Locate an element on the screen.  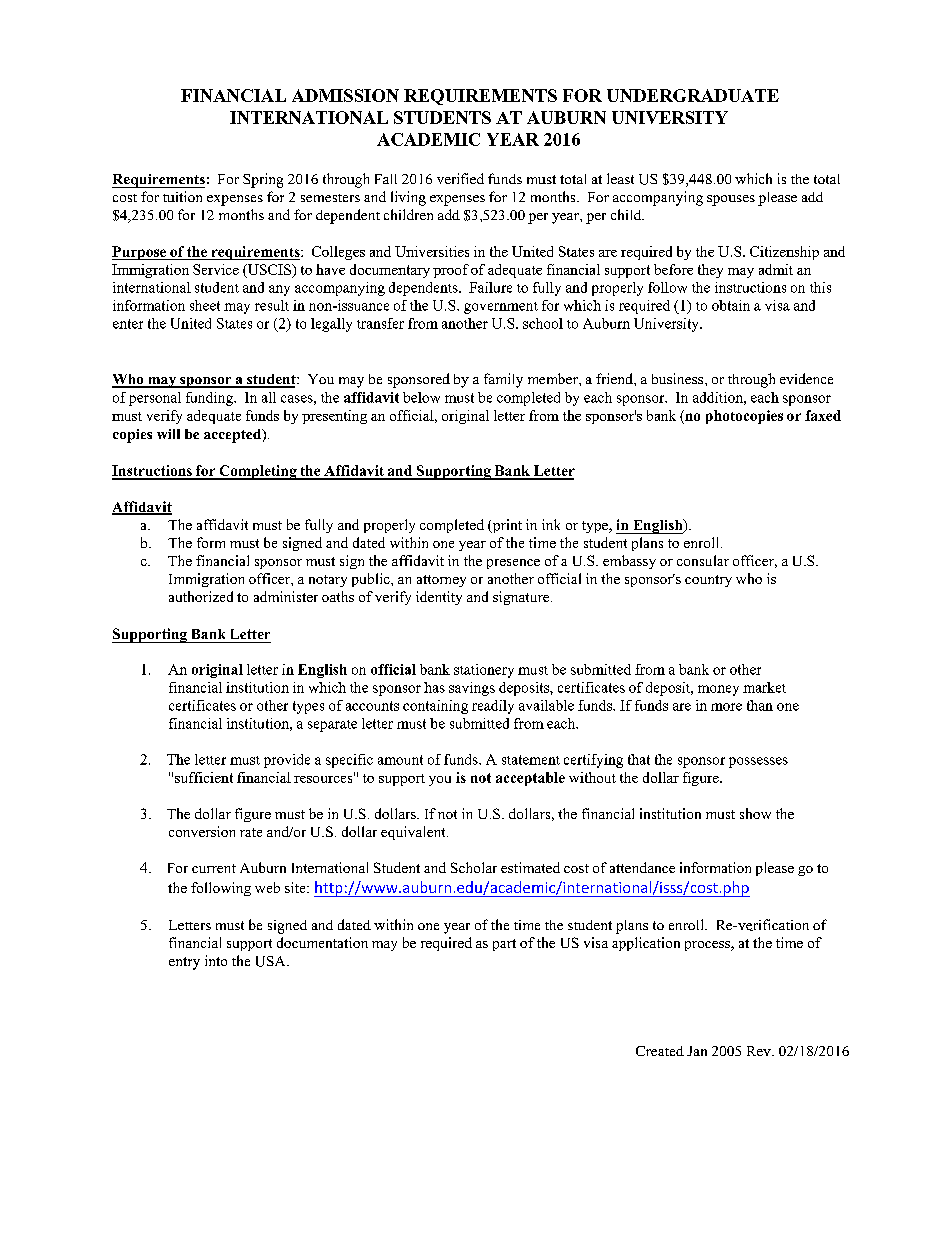
UNDERGRADUATE is located at coordinates (693, 95).
